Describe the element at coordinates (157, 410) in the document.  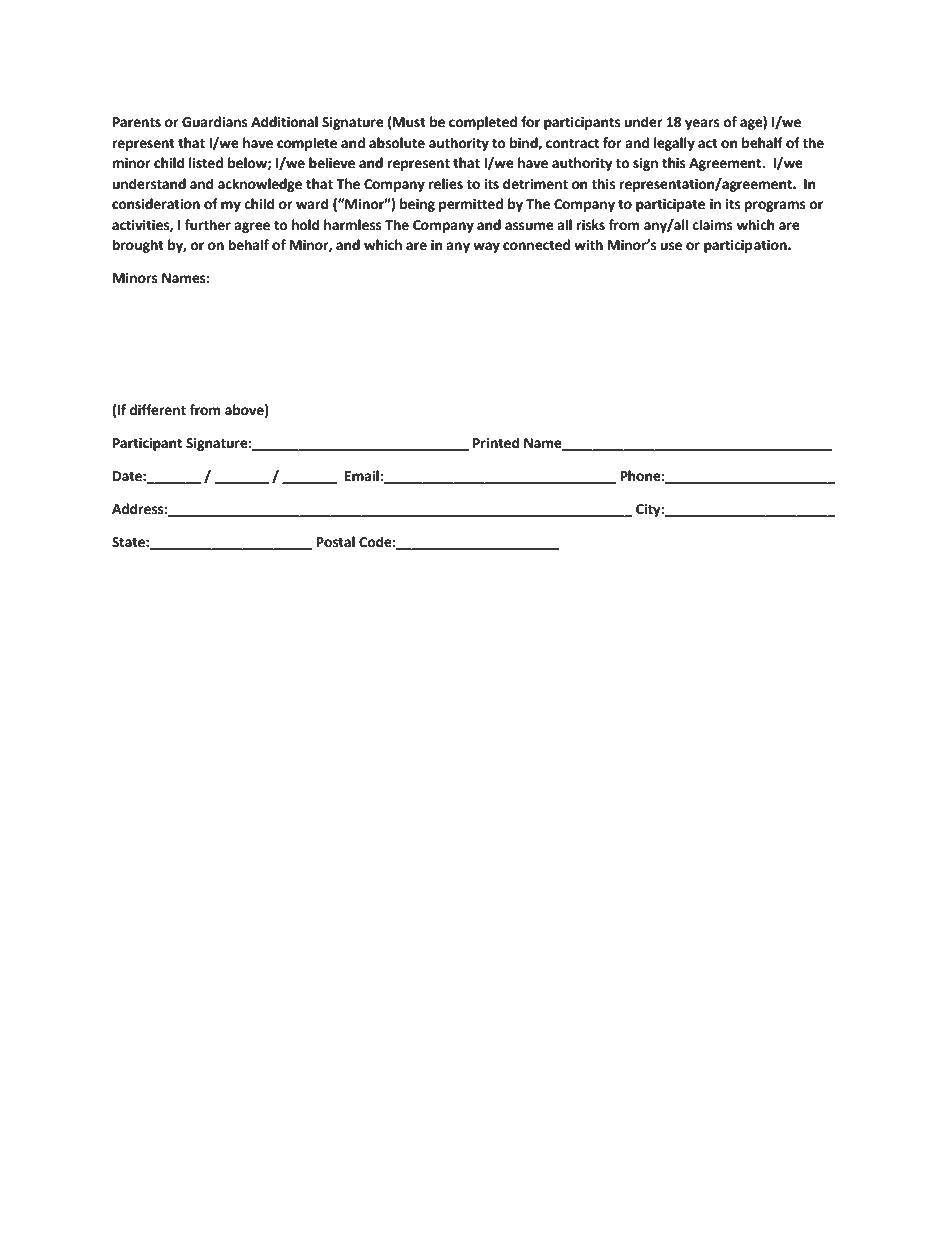
I see `different` at that location.
